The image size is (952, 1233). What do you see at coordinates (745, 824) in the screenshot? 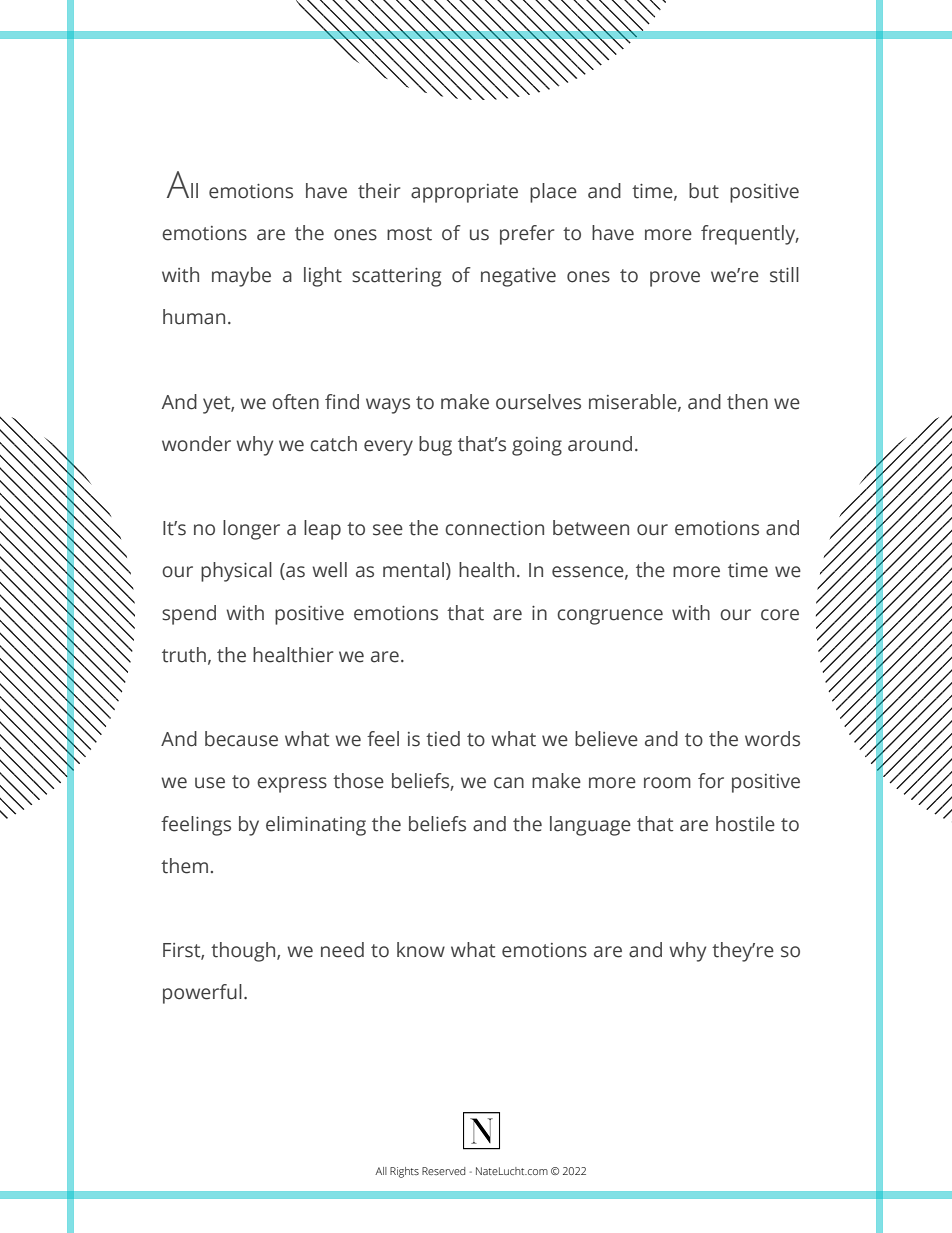
I see `hostile` at bounding box center [745, 824].
